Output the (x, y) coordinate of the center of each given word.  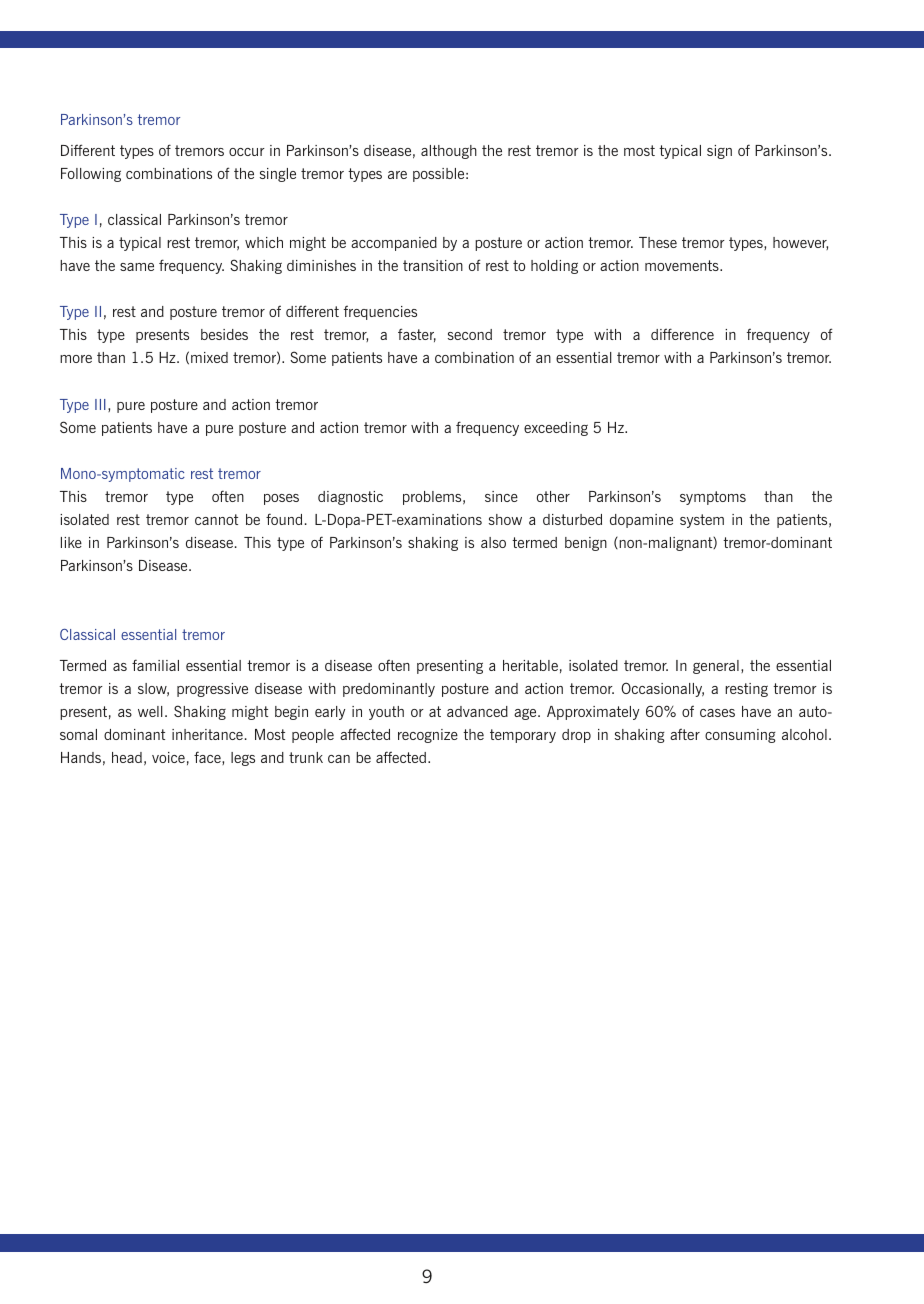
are (397, 175)
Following (91, 175)
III (100, 404)
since (501, 496)
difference (682, 334)
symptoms (713, 498)
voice (168, 757)
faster (417, 335)
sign (719, 152)
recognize (428, 736)
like (71, 542)
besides (224, 334)
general (716, 667)
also (493, 542)
